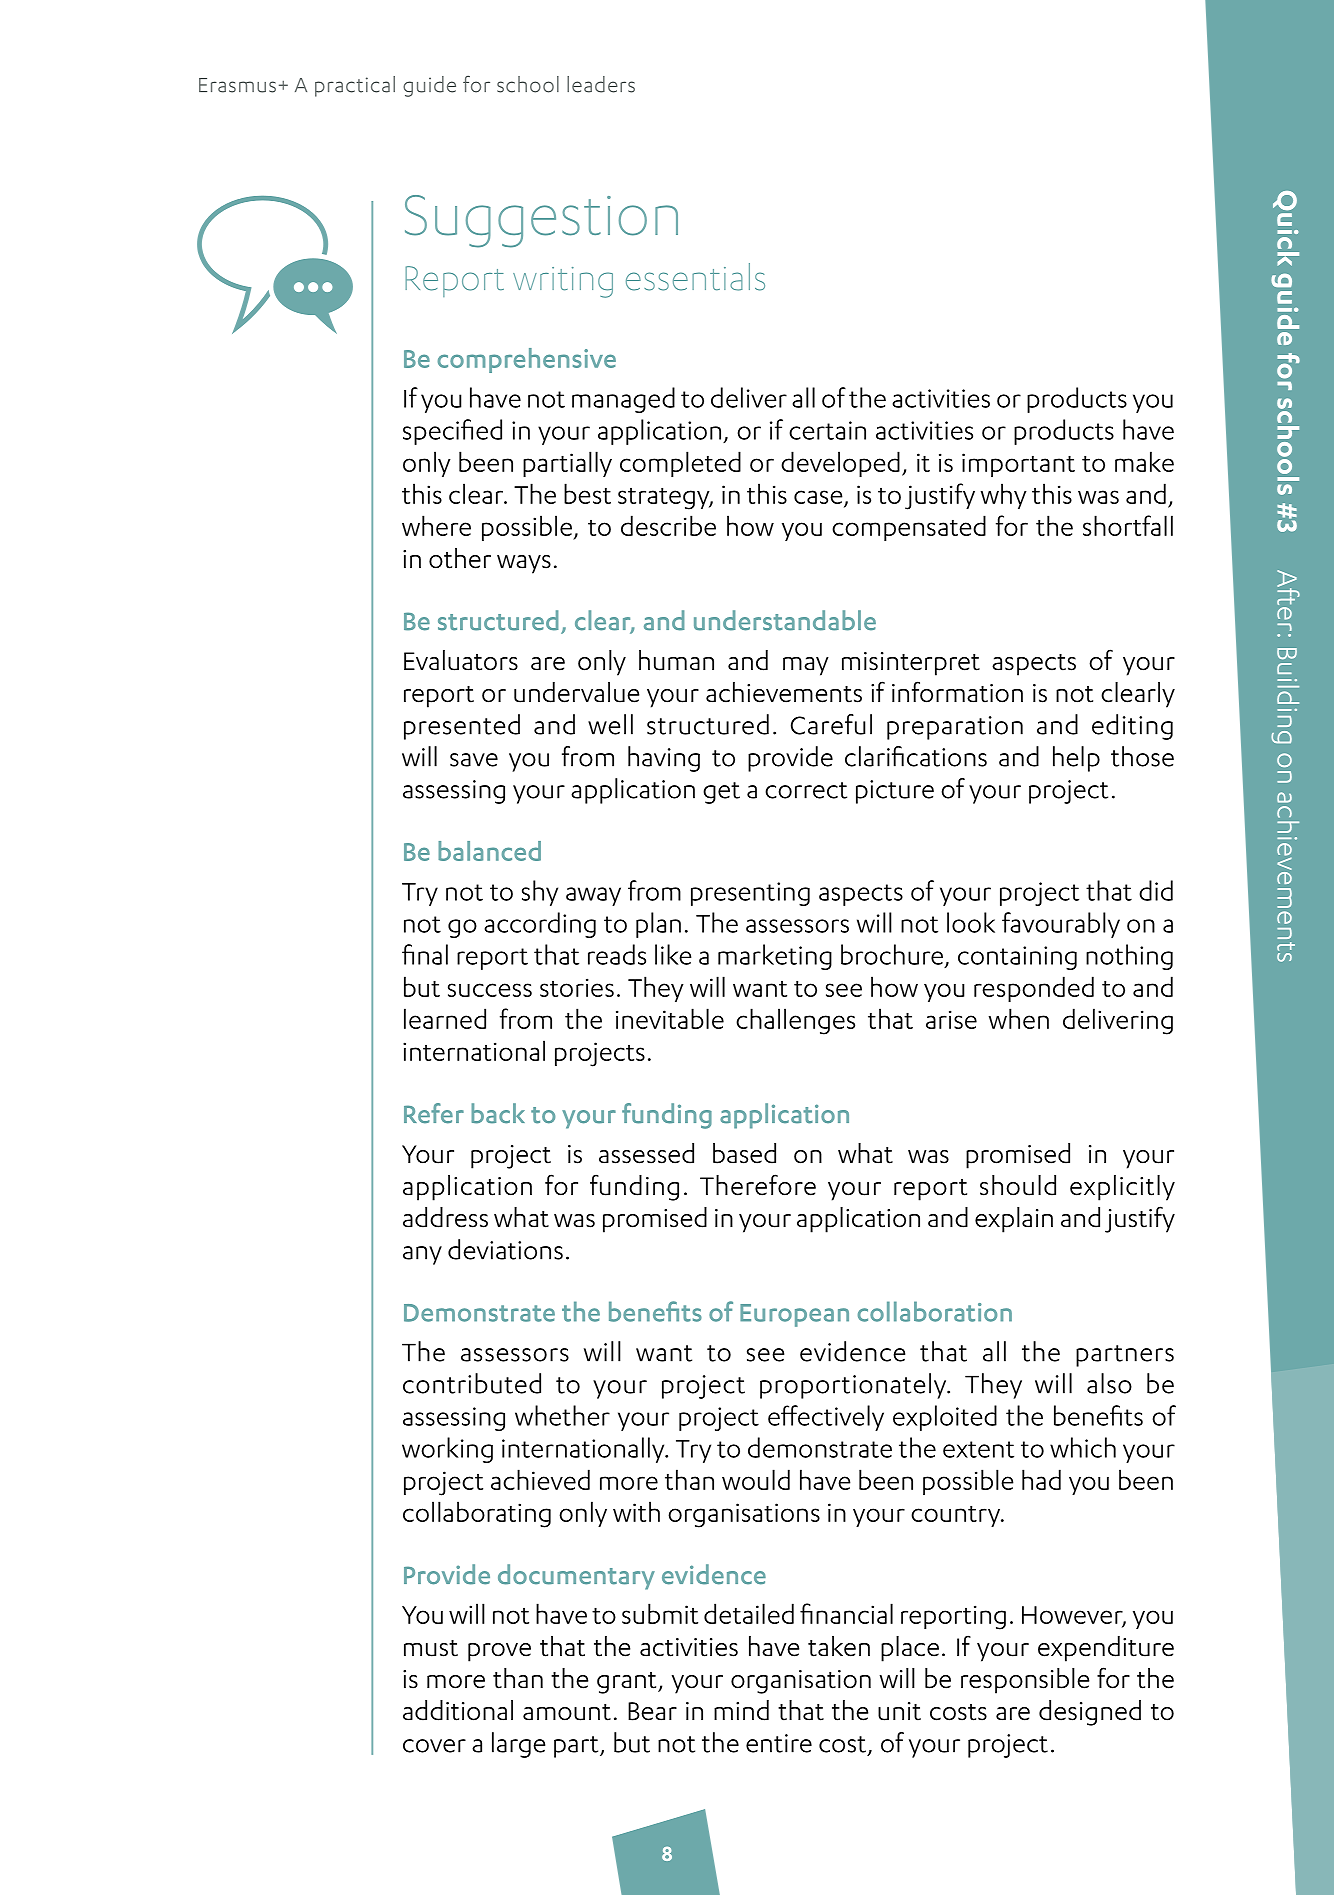 Image resolution: width=1334 pixels, height=1895 pixels. I want to click on Evaluators, so click(461, 660).
